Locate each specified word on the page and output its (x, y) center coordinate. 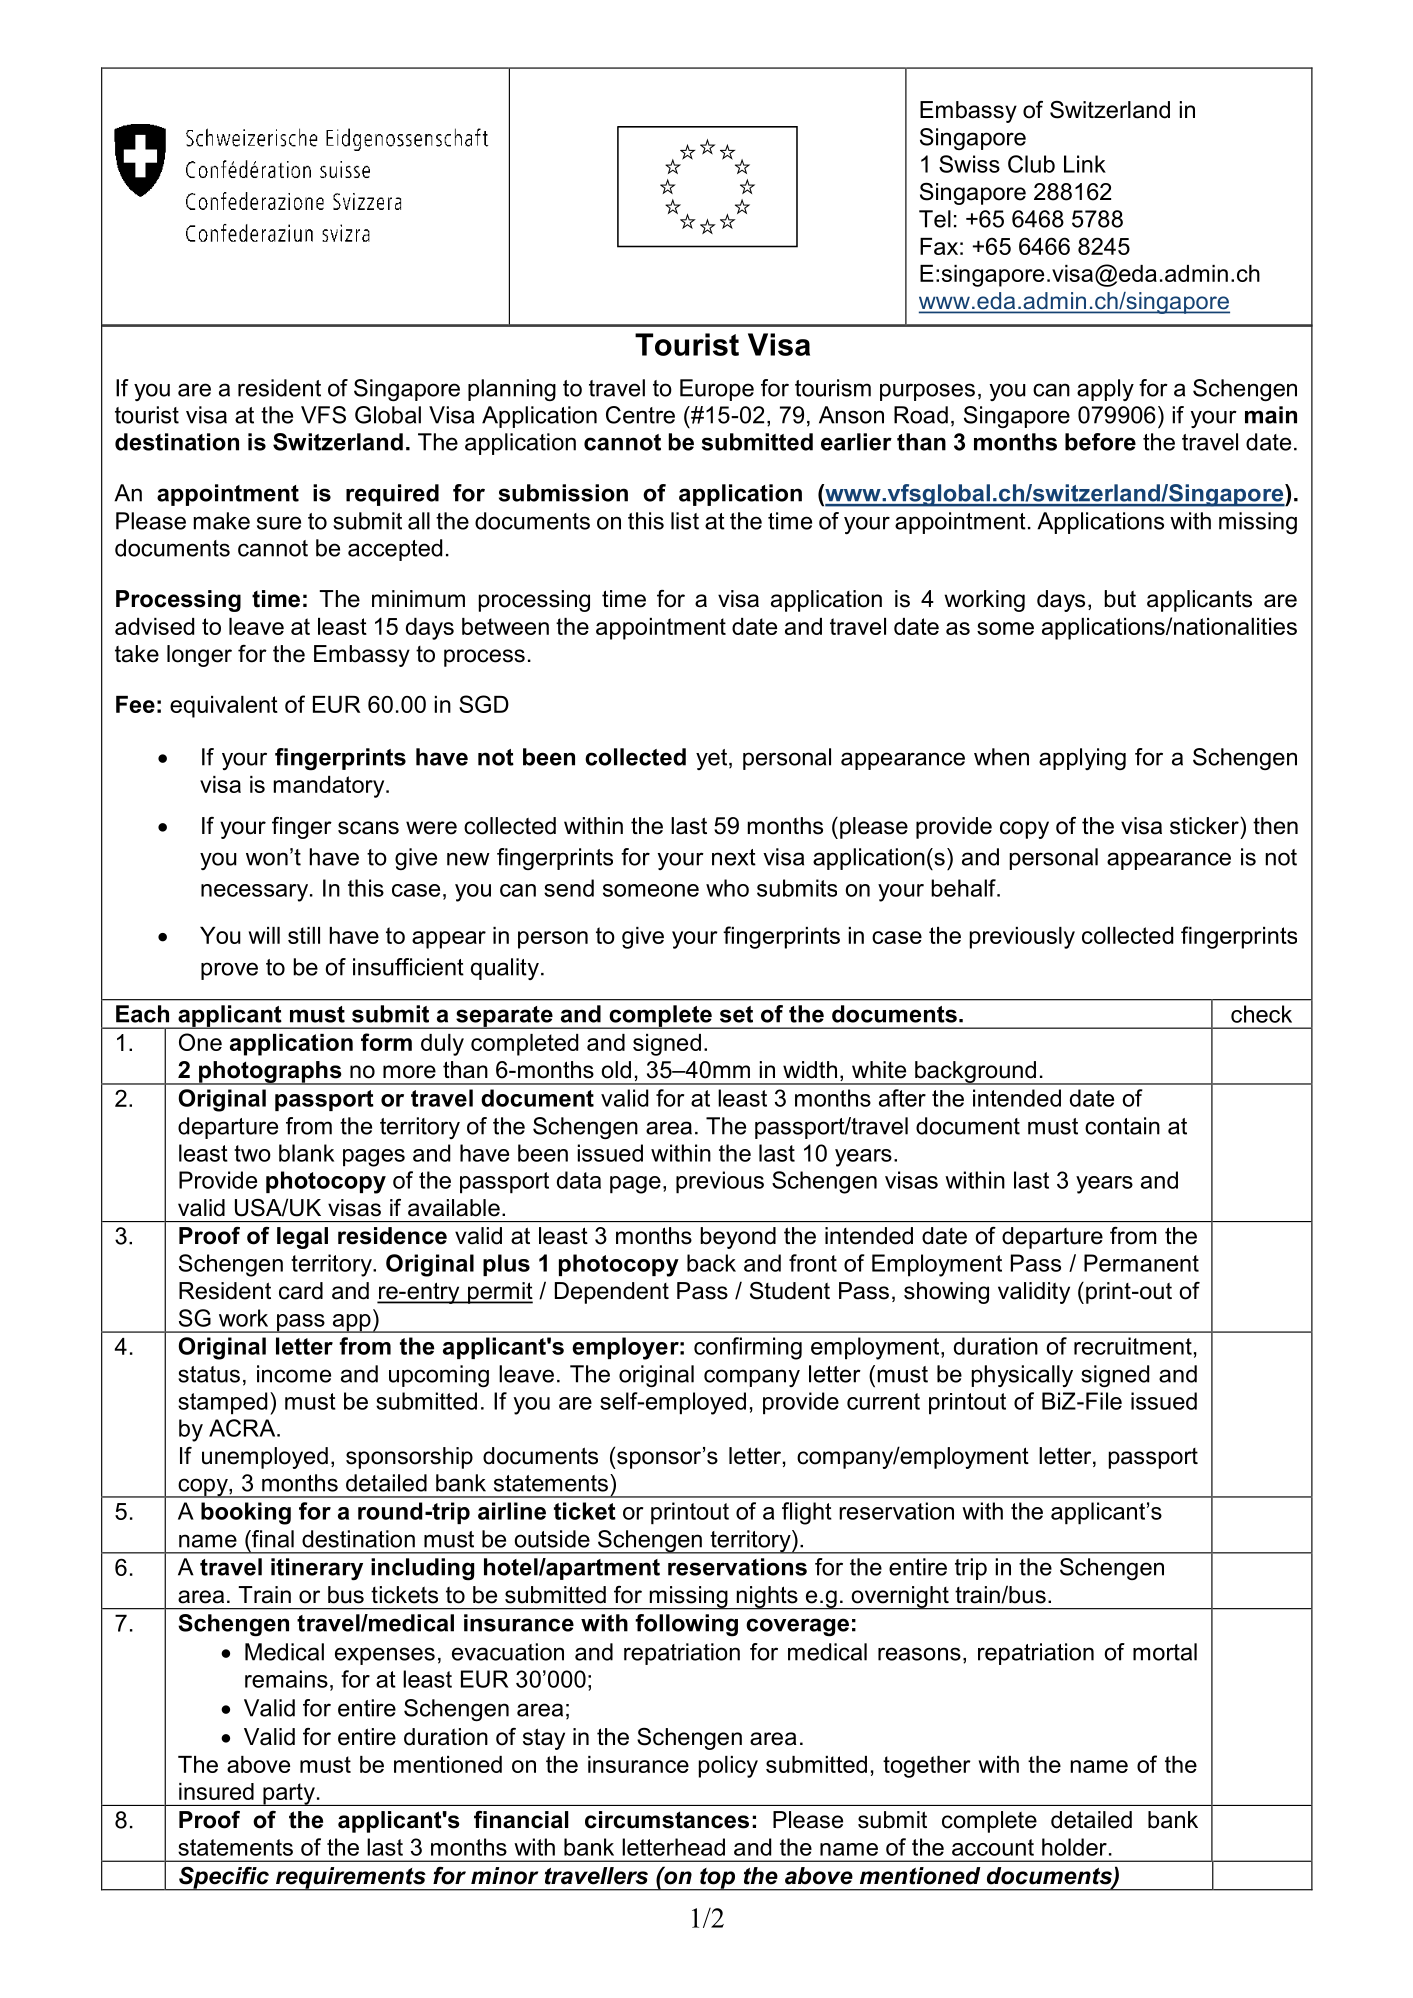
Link (1085, 164)
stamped (222, 1403)
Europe (717, 390)
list (685, 521)
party (289, 1794)
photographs (270, 1073)
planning (512, 390)
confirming (748, 1348)
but (1120, 599)
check (1261, 1014)
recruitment (1133, 1346)
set (736, 1014)
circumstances (667, 1820)
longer (199, 656)
